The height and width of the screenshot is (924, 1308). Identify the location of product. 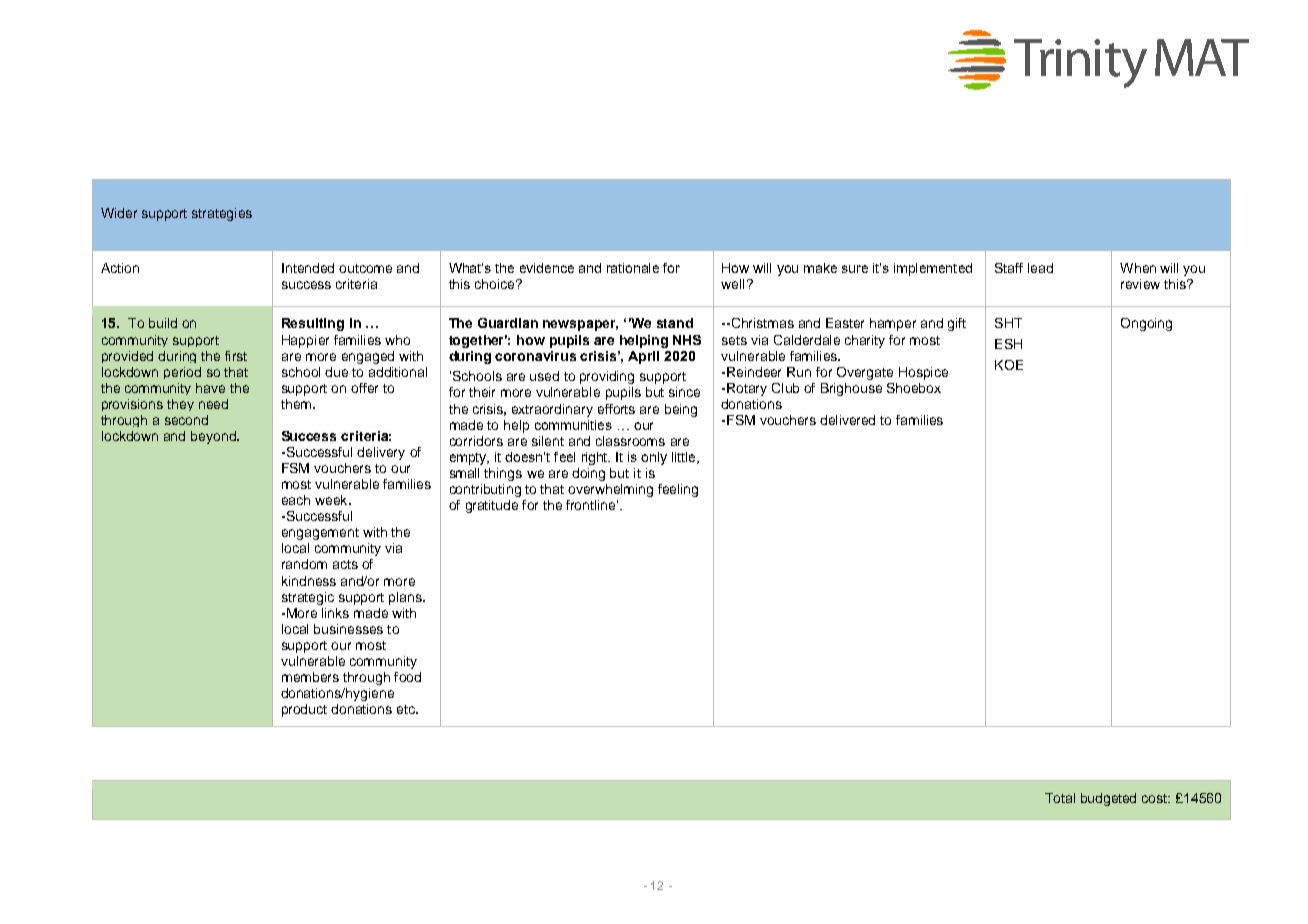
(304, 710).
